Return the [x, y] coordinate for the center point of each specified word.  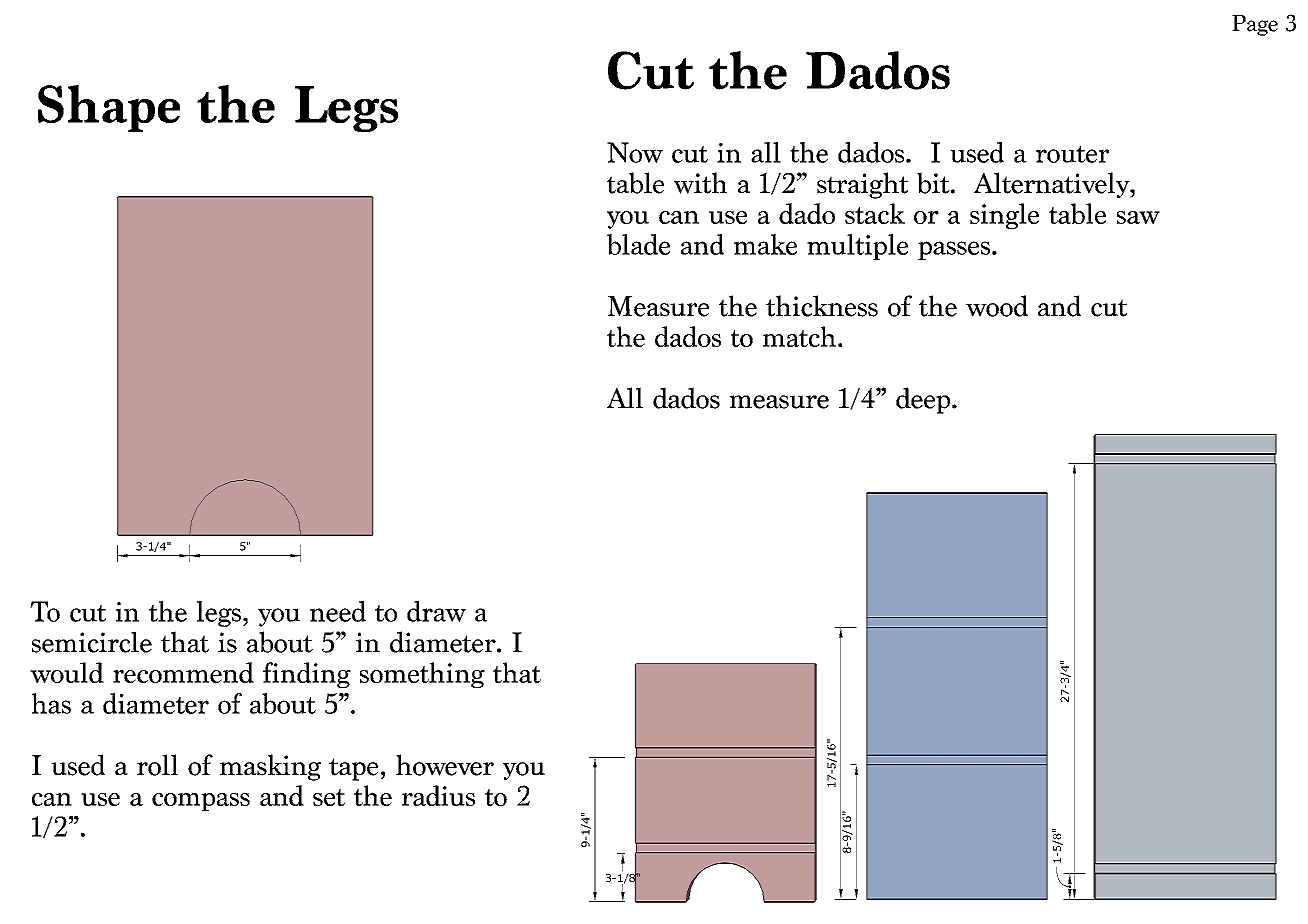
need [338, 611]
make [765, 244]
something [422, 675]
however [445, 765]
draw [436, 611]
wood [997, 306]
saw [1138, 217]
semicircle [92, 642]
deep [924, 400]
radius [438, 795]
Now [635, 152]
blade [638, 244]
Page [1255, 25]
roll [157, 765]
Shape [109, 108]
